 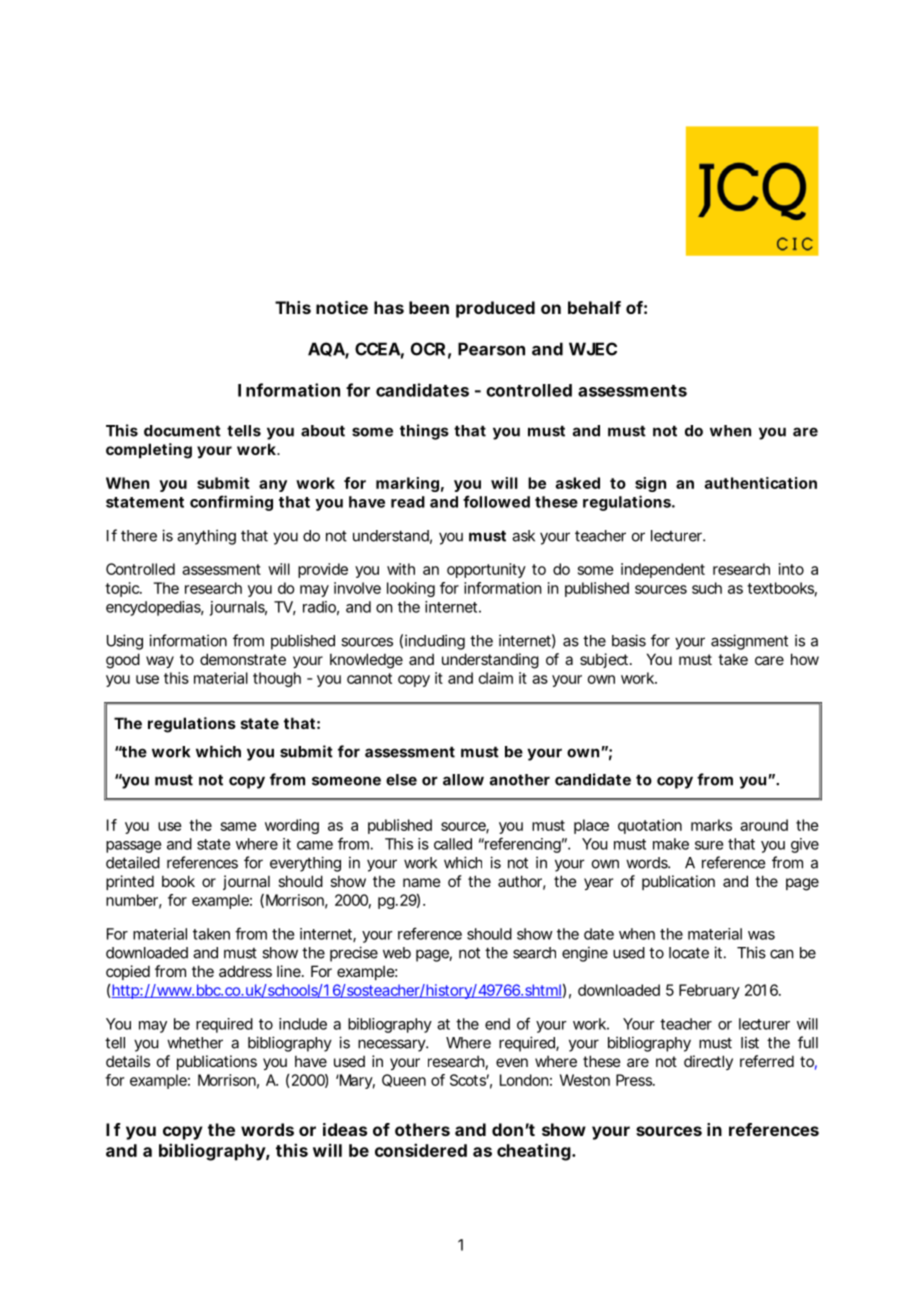 What do you see at coordinates (182, 431) in the image?
I see `document` at bounding box center [182, 431].
